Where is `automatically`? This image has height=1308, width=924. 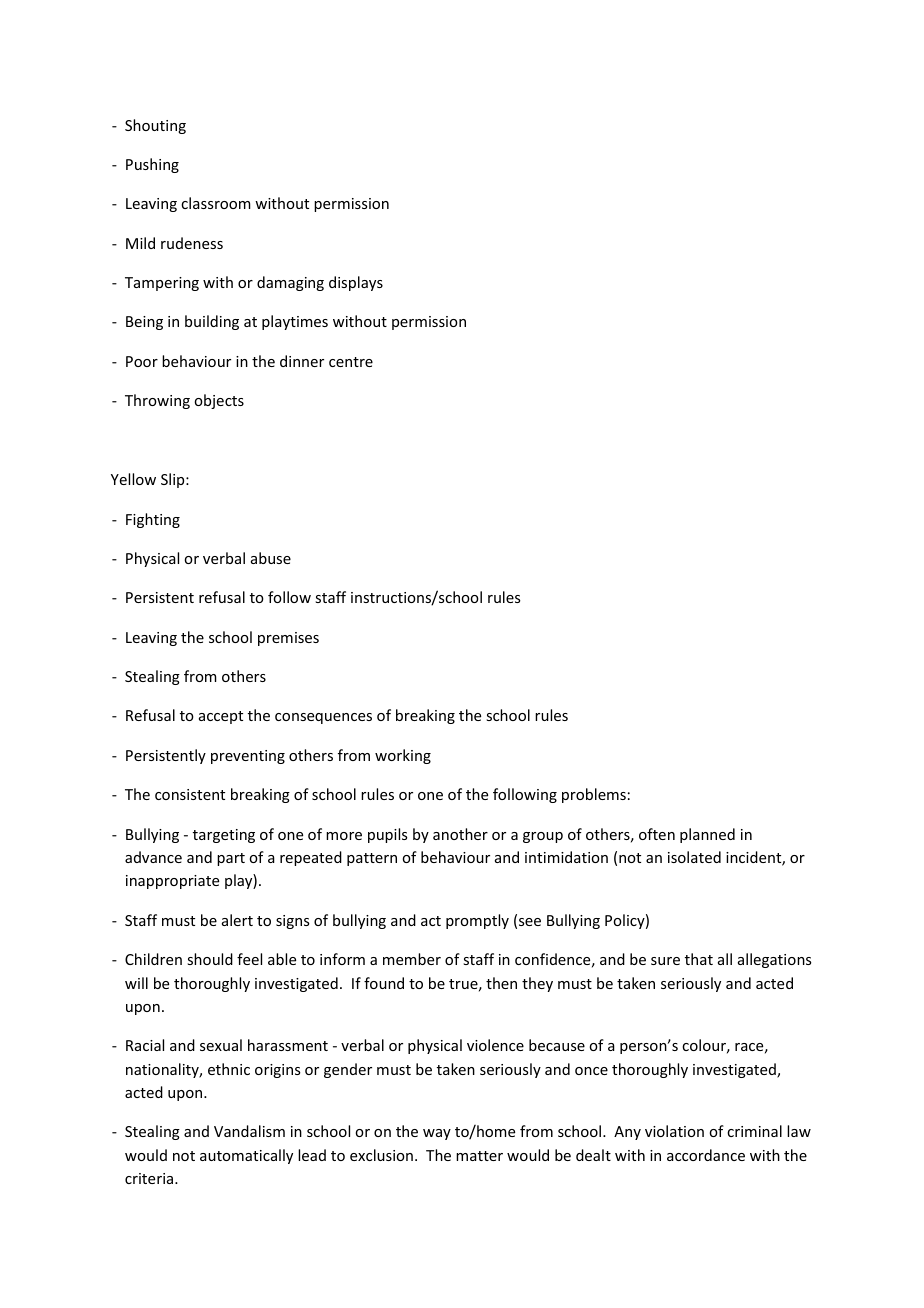
automatically is located at coordinates (246, 1156).
